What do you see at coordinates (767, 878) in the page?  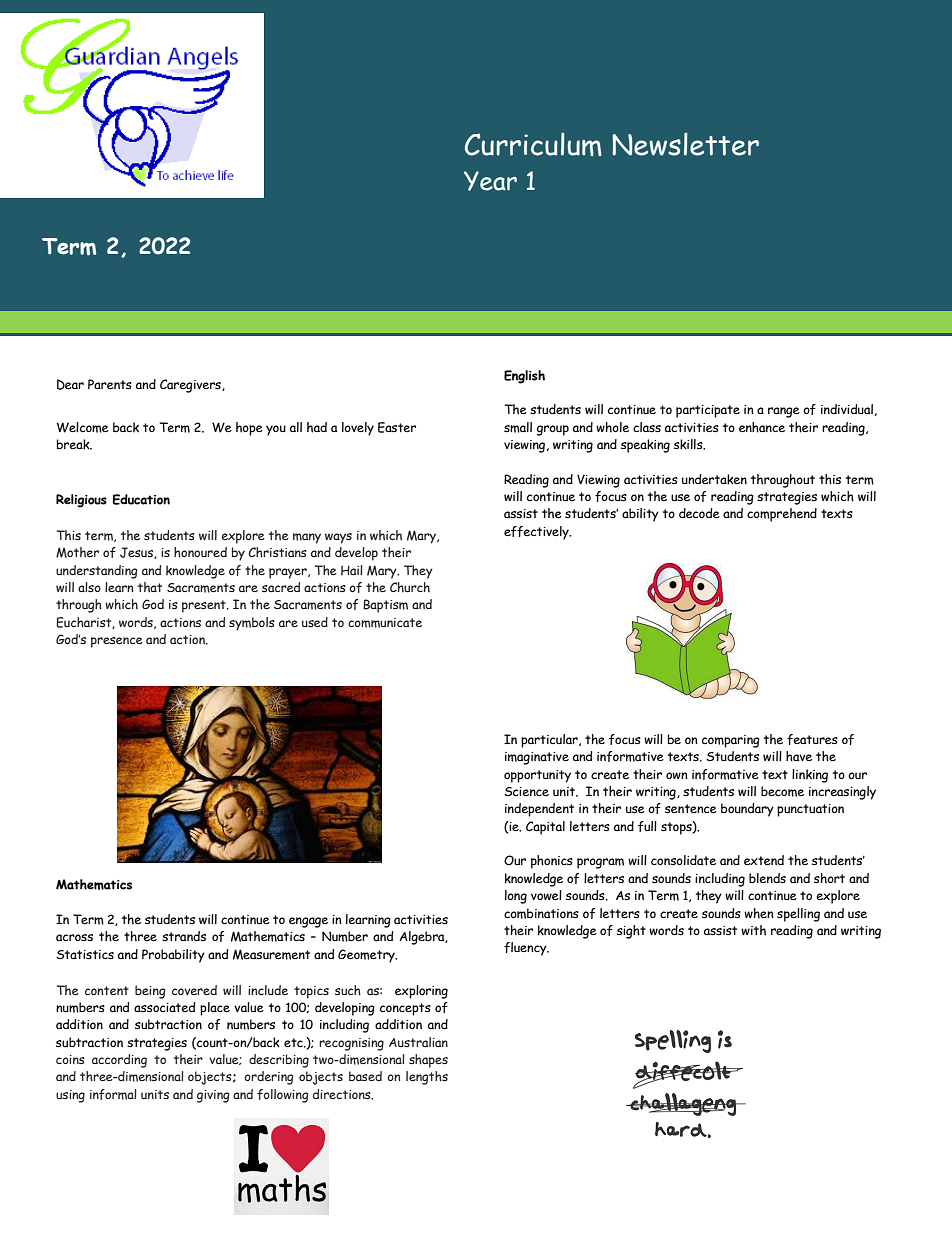 I see `blends` at bounding box center [767, 878].
